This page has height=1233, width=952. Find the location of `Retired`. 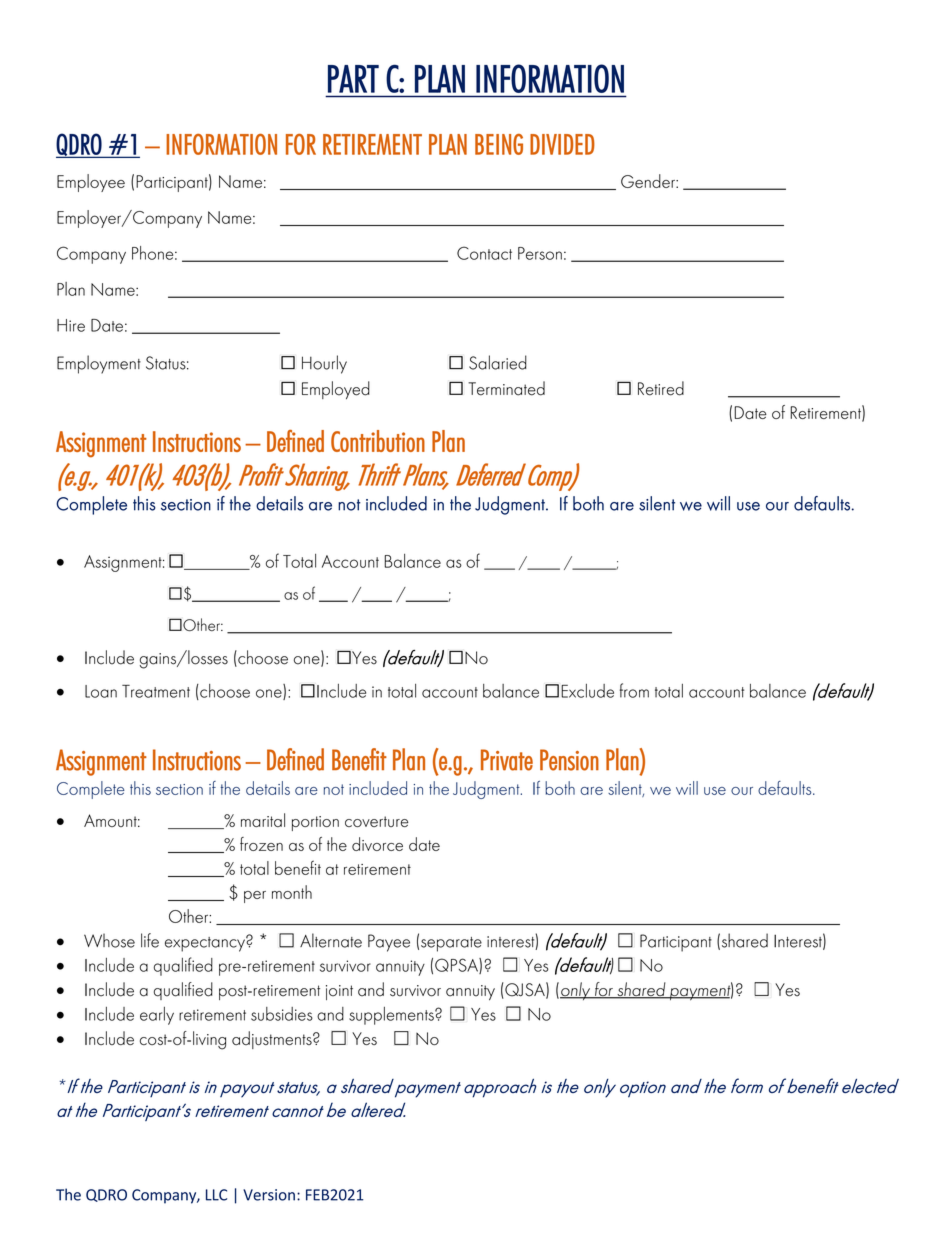

Retired is located at coordinates (661, 388).
